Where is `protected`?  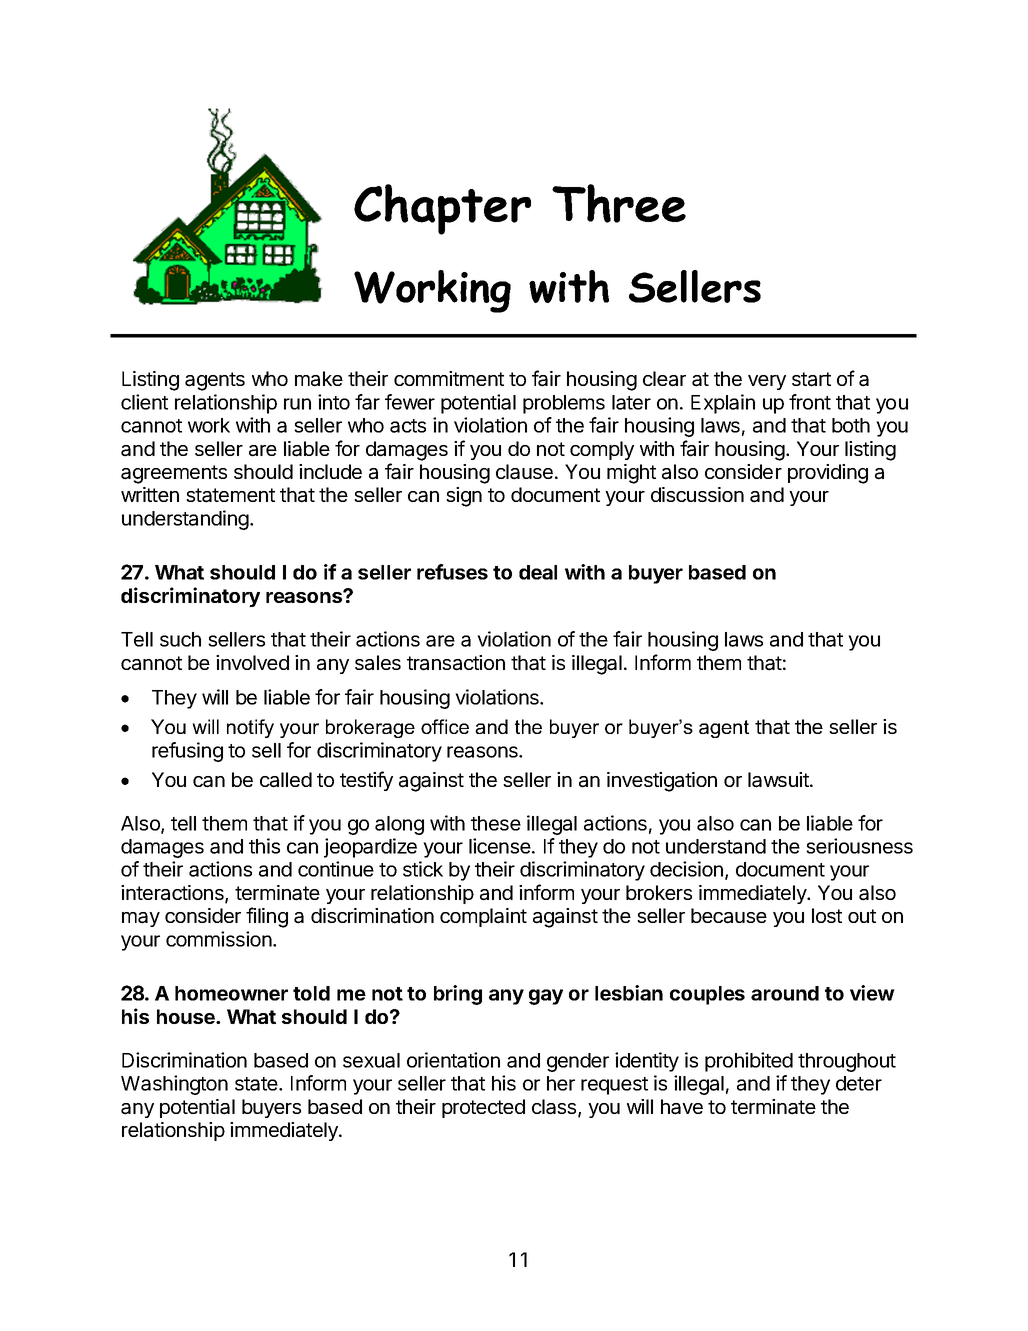 protected is located at coordinates (483, 1108).
